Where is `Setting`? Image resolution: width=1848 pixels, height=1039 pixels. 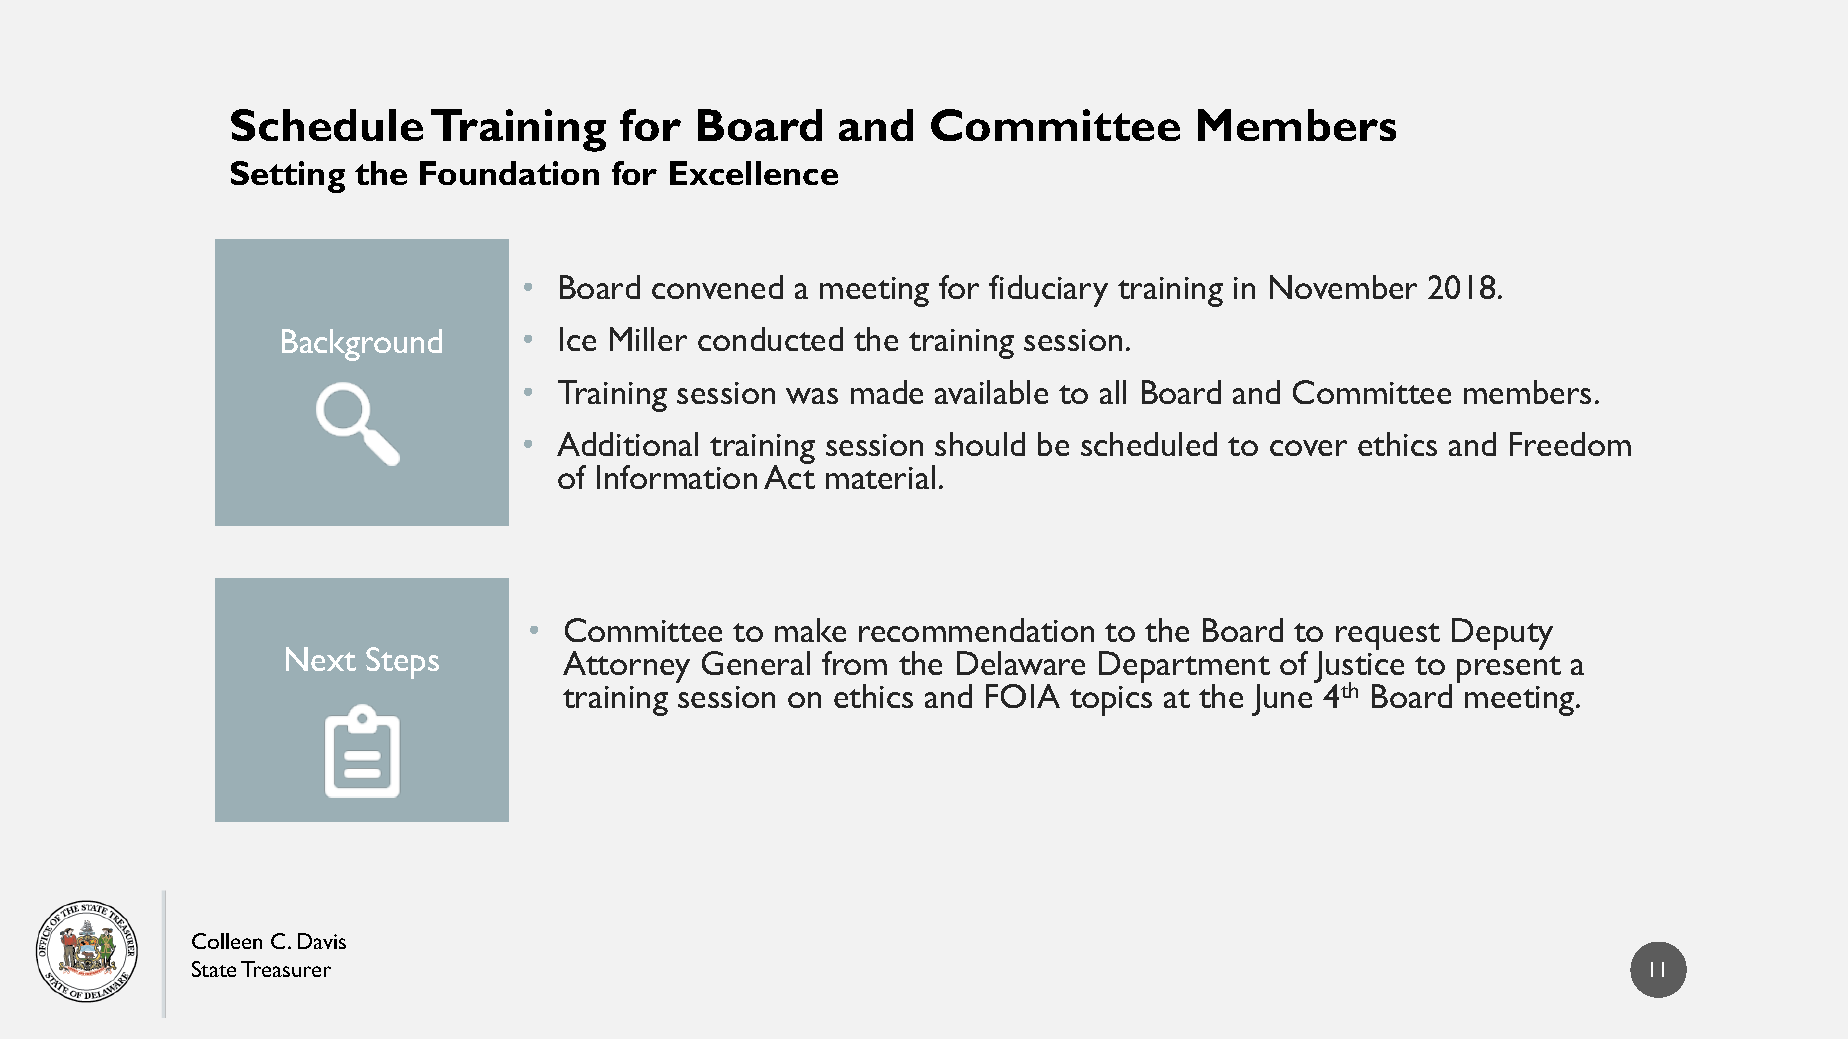
Setting is located at coordinates (288, 177).
